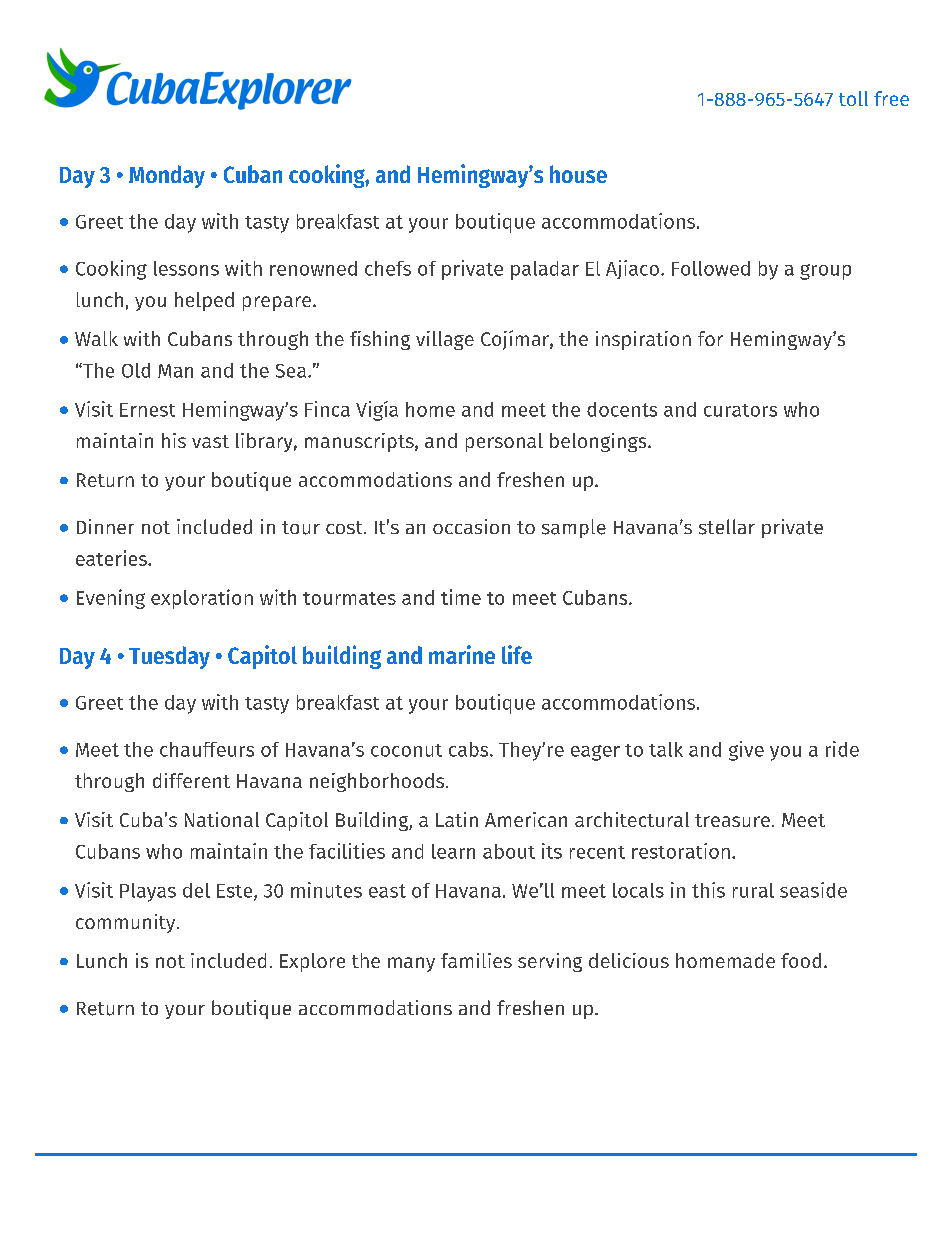  I want to click on ride, so click(842, 749).
